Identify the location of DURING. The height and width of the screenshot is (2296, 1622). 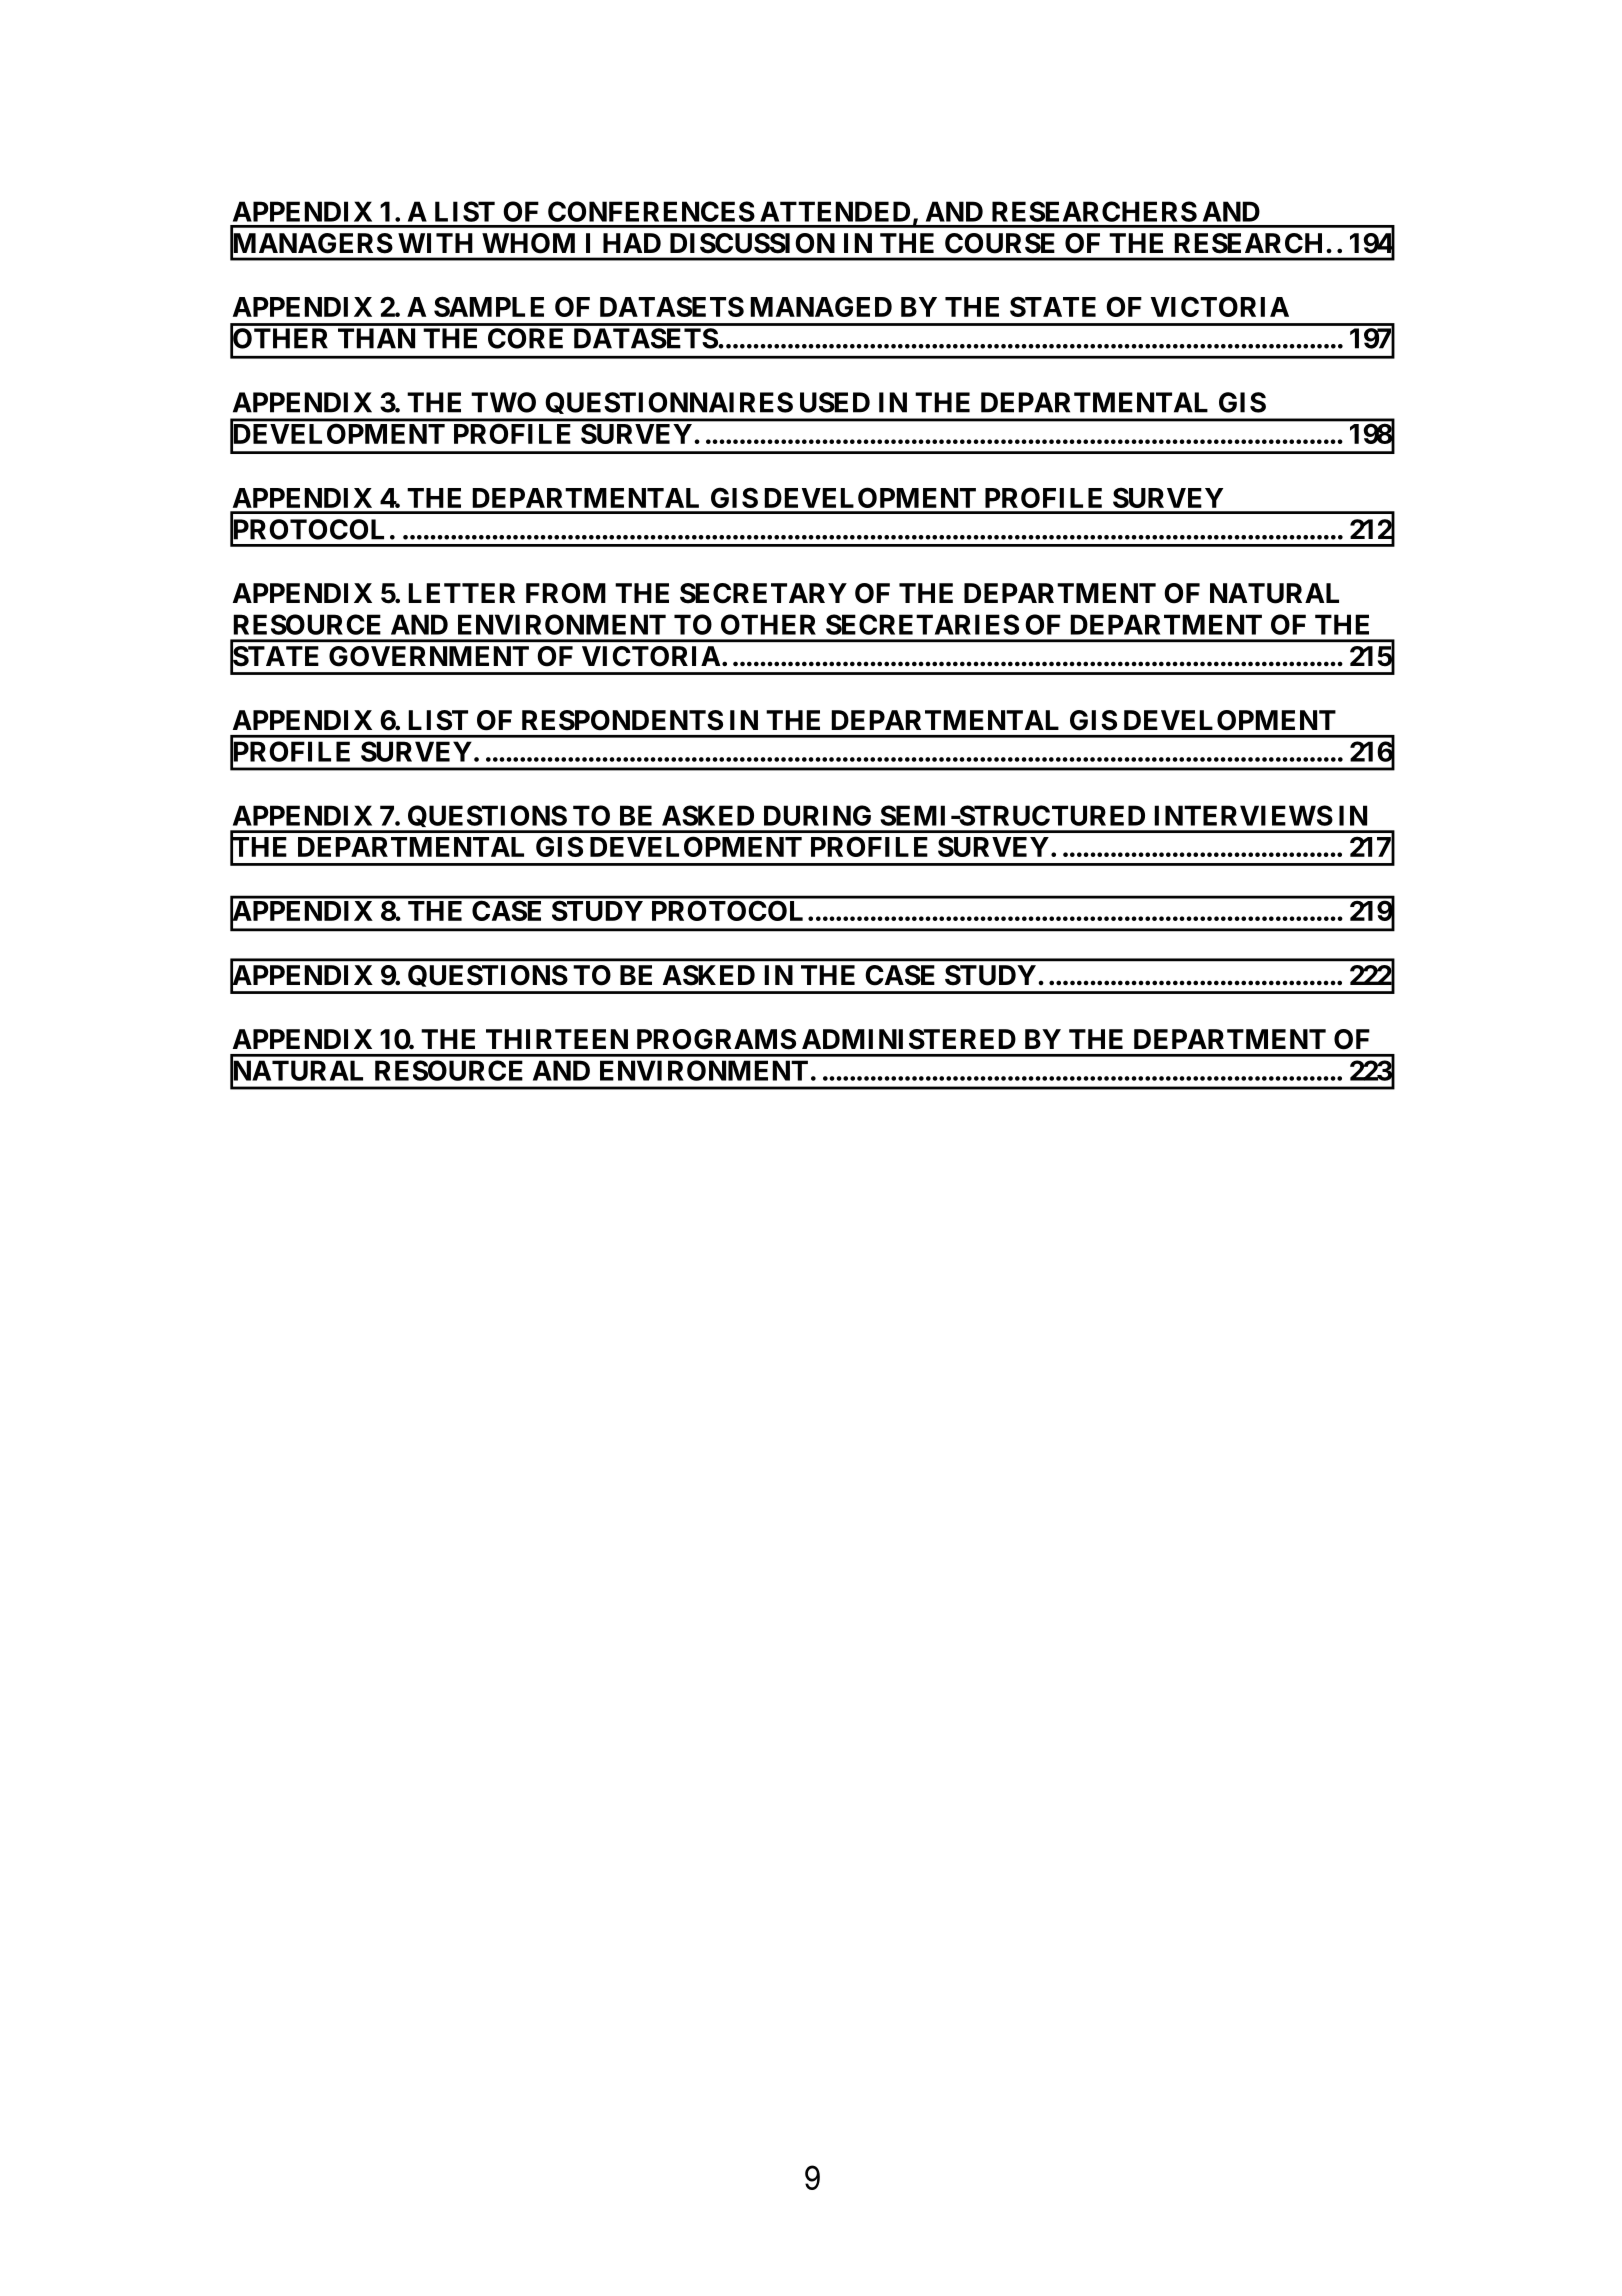
(817, 815).
